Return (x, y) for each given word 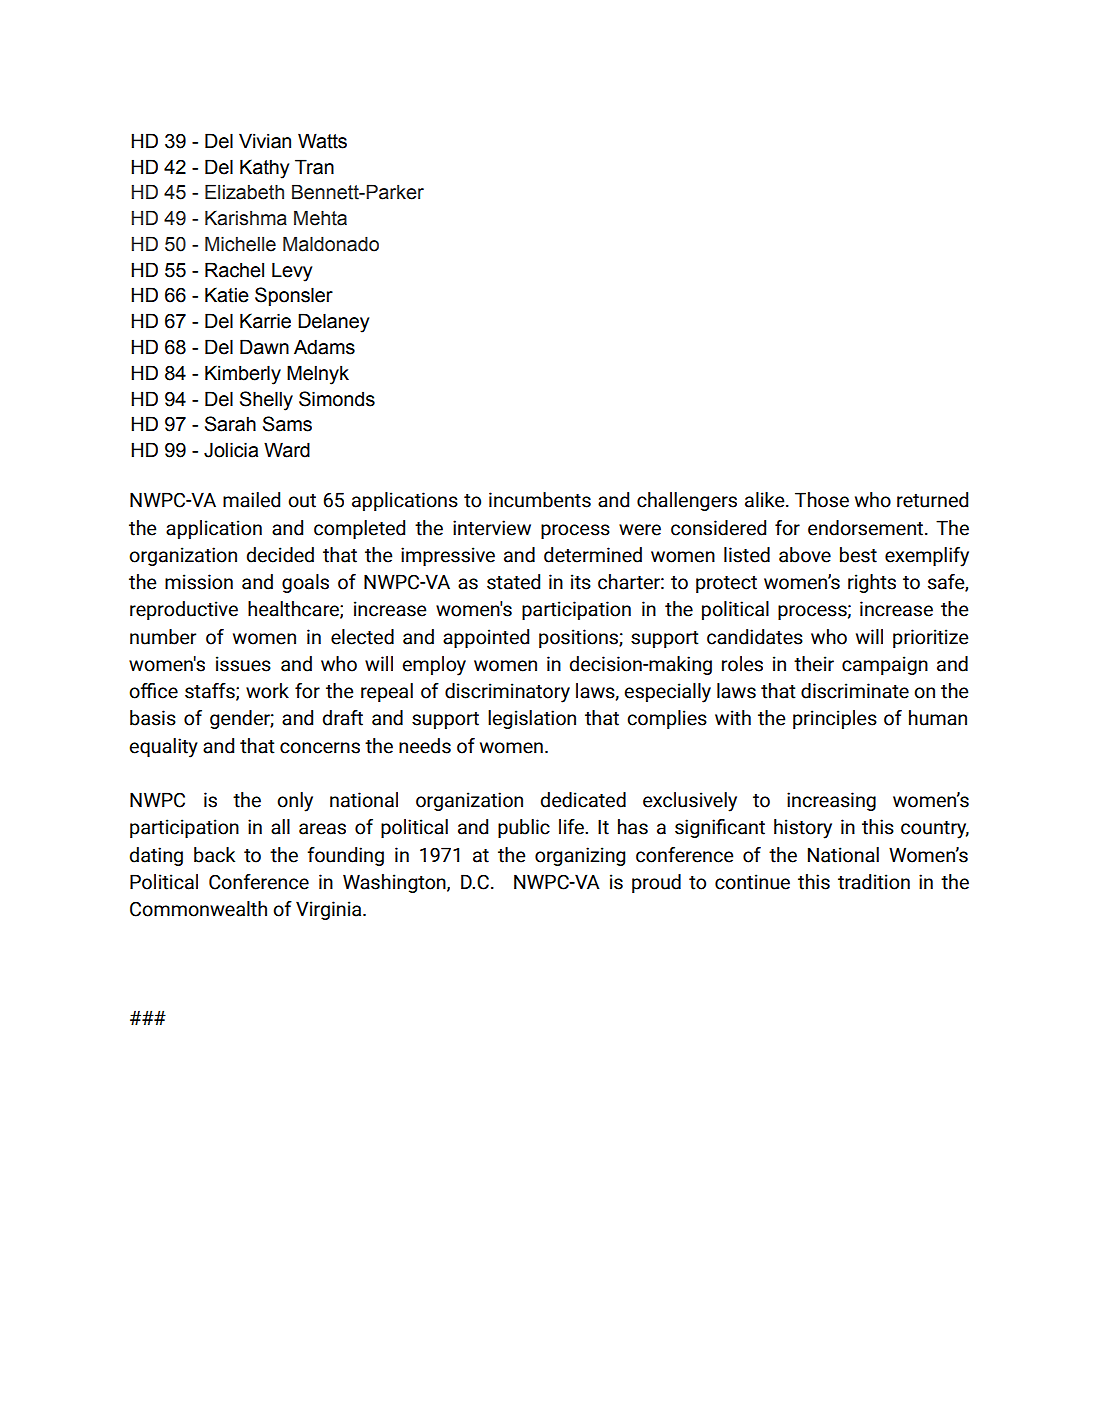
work (267, 691)
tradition (874, 882)
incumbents (540, 500)
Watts (322, 141)
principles (835, 719)
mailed (251, 500)
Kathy (264, 169)
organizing (580, 856)
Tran (314, 167)
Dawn (264, 347)
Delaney (333, 323)
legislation (532, 719)
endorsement (867, 528)
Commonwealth (198, 909)
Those (822, 500)
